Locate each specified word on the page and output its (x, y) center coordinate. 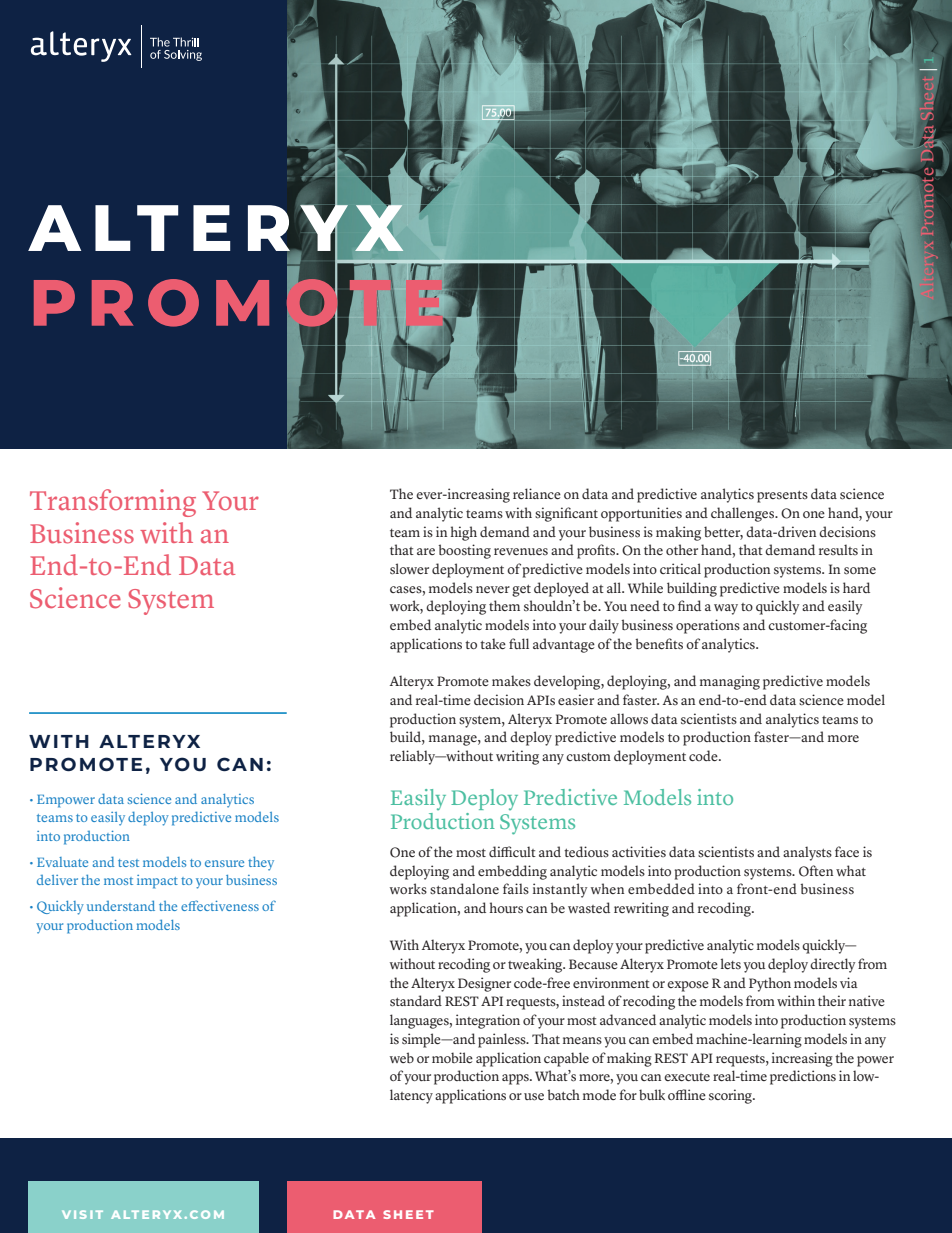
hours (506, 908)
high (463, 533)
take (493, 643)
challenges (744, 514)
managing (730, 682)
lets (731, 963)
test (128, 863)
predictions (803, 1077)
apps (516, 1079)
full (519, 643)
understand (121, 905)
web (402, 1058)
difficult (512, 851)
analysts (807, 853)
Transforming (113, 503)
